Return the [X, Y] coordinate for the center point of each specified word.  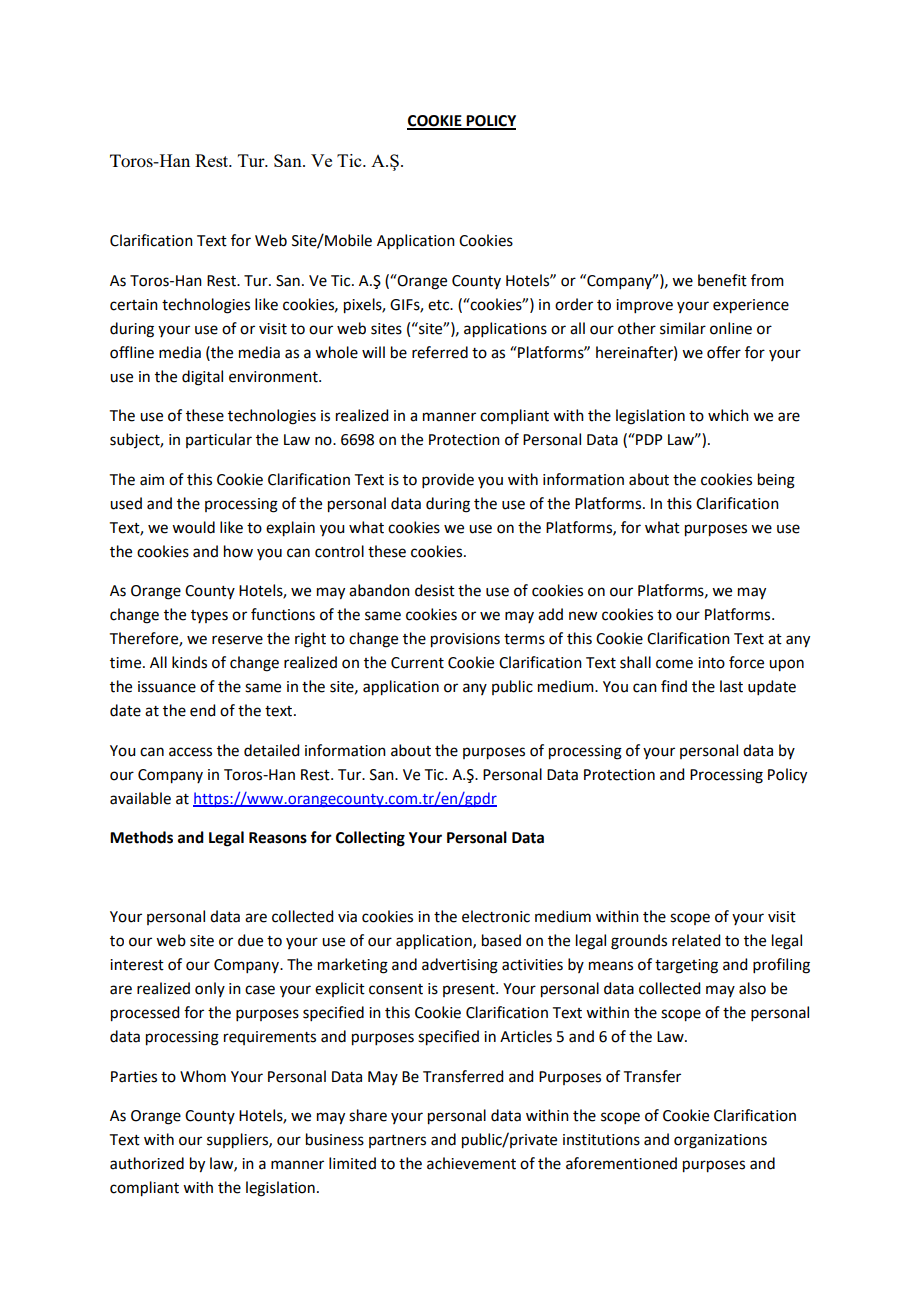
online [731, 328]
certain [134, 305]
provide [448, 480]
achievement [471, 1163]
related [696, 940]
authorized [147, 1163]
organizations [720, 1141]
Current [417, 663]
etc [440, 305]
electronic [496, 916]
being [776, 481]
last [731, 686]
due [250, 940]
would [193, 527]
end [202, 710]
